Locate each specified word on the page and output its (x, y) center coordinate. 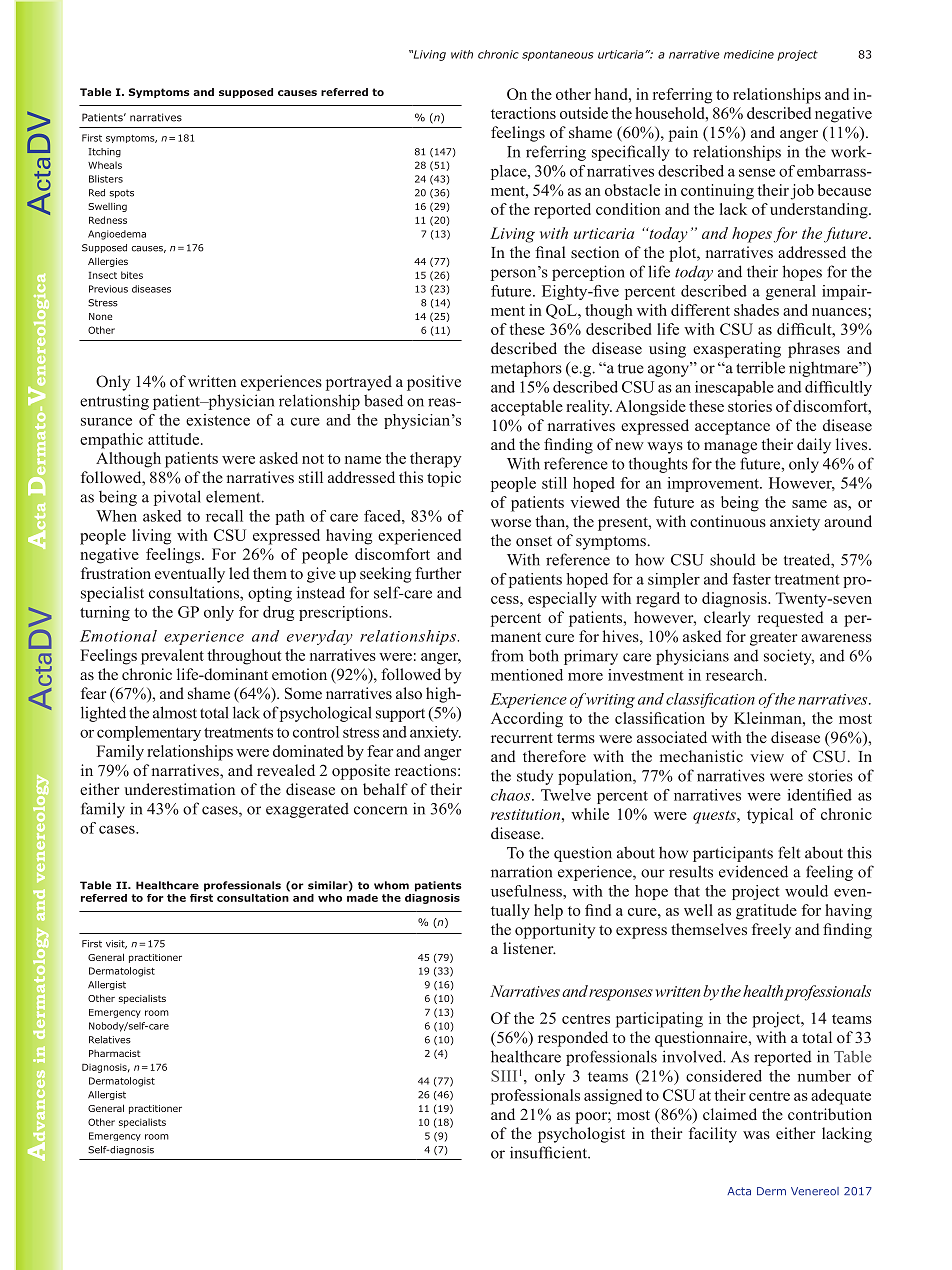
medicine (749, 54)
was (756, 1135)
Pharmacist (115, 1053)
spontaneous (557, 55)
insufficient (549, 1152)
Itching (104, 152)
